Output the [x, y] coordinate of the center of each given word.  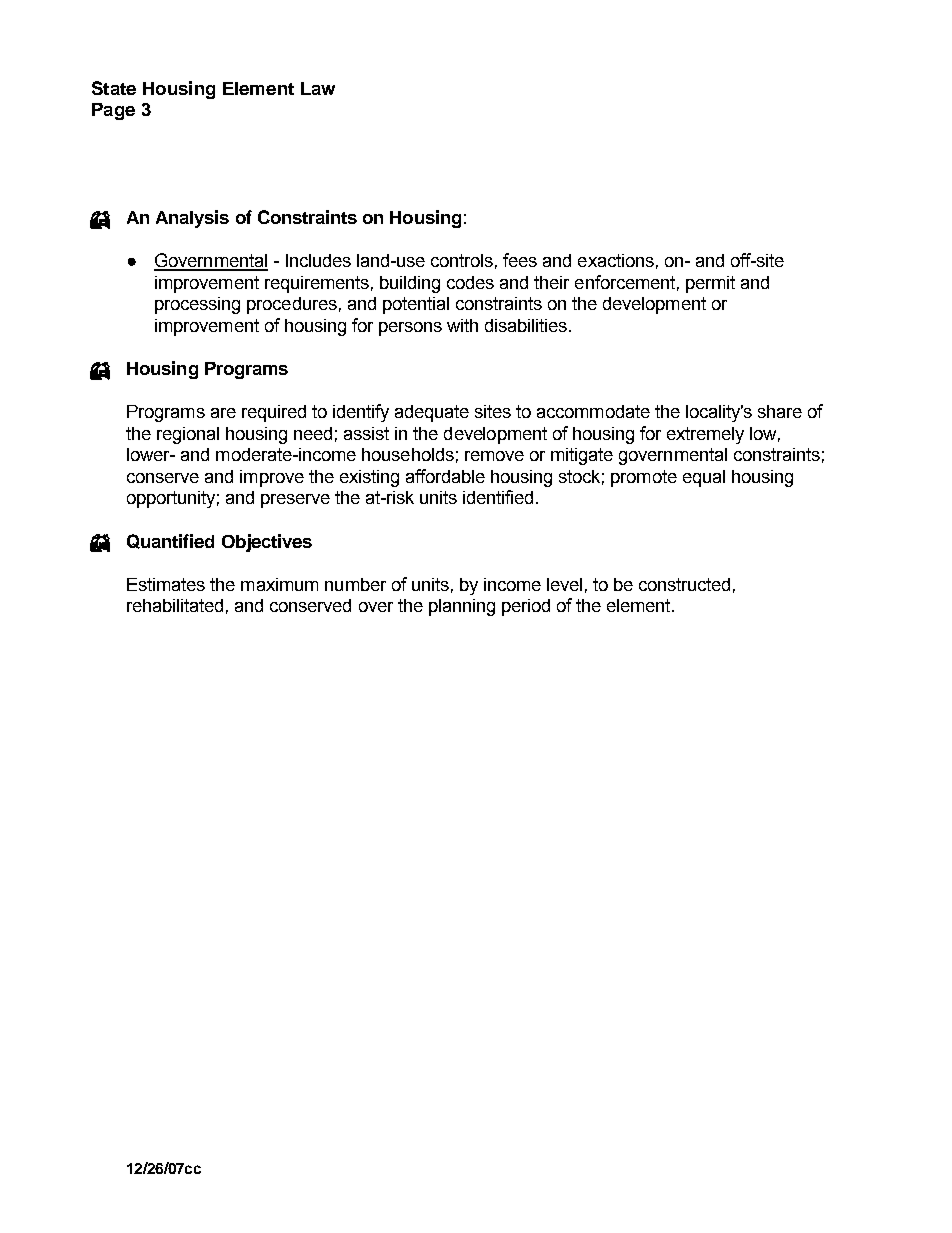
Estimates [166, 584]
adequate [432, 413]
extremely [705, 435]
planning [462, 607]
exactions [616, 260]
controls [462, 260]
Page [113, 111]
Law [318, 88]
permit [710, 284]
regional [188, 435]
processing [197, 305]
